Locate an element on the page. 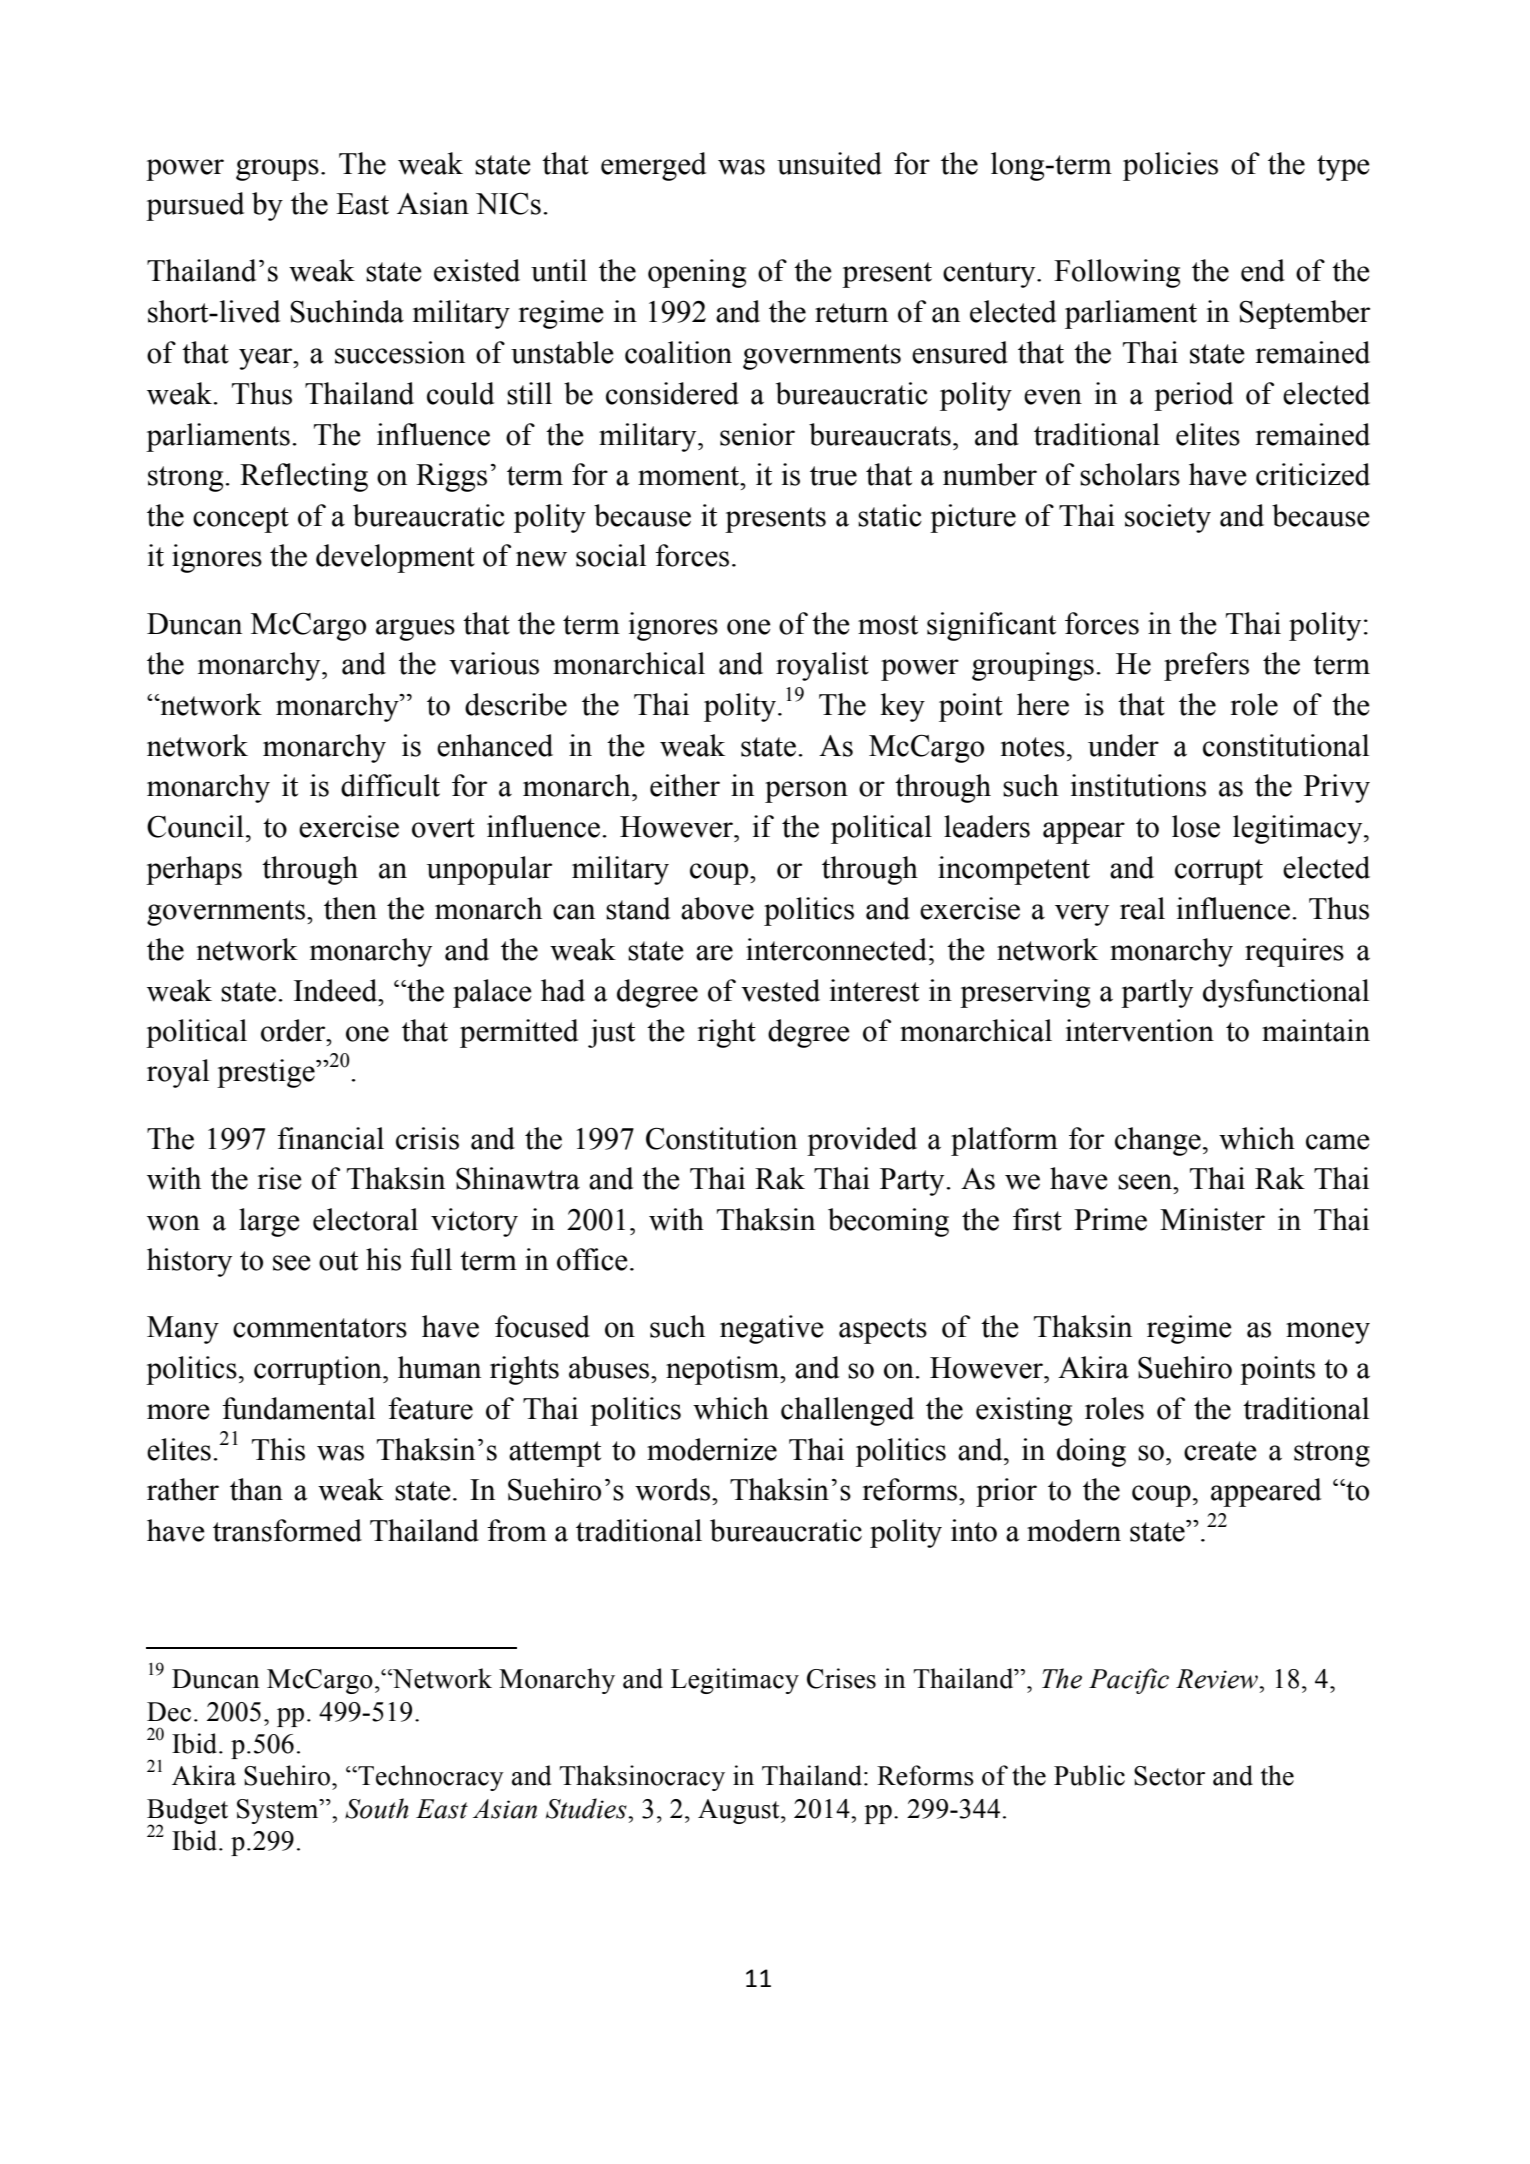  vested is located at coordinates (780, 990).
